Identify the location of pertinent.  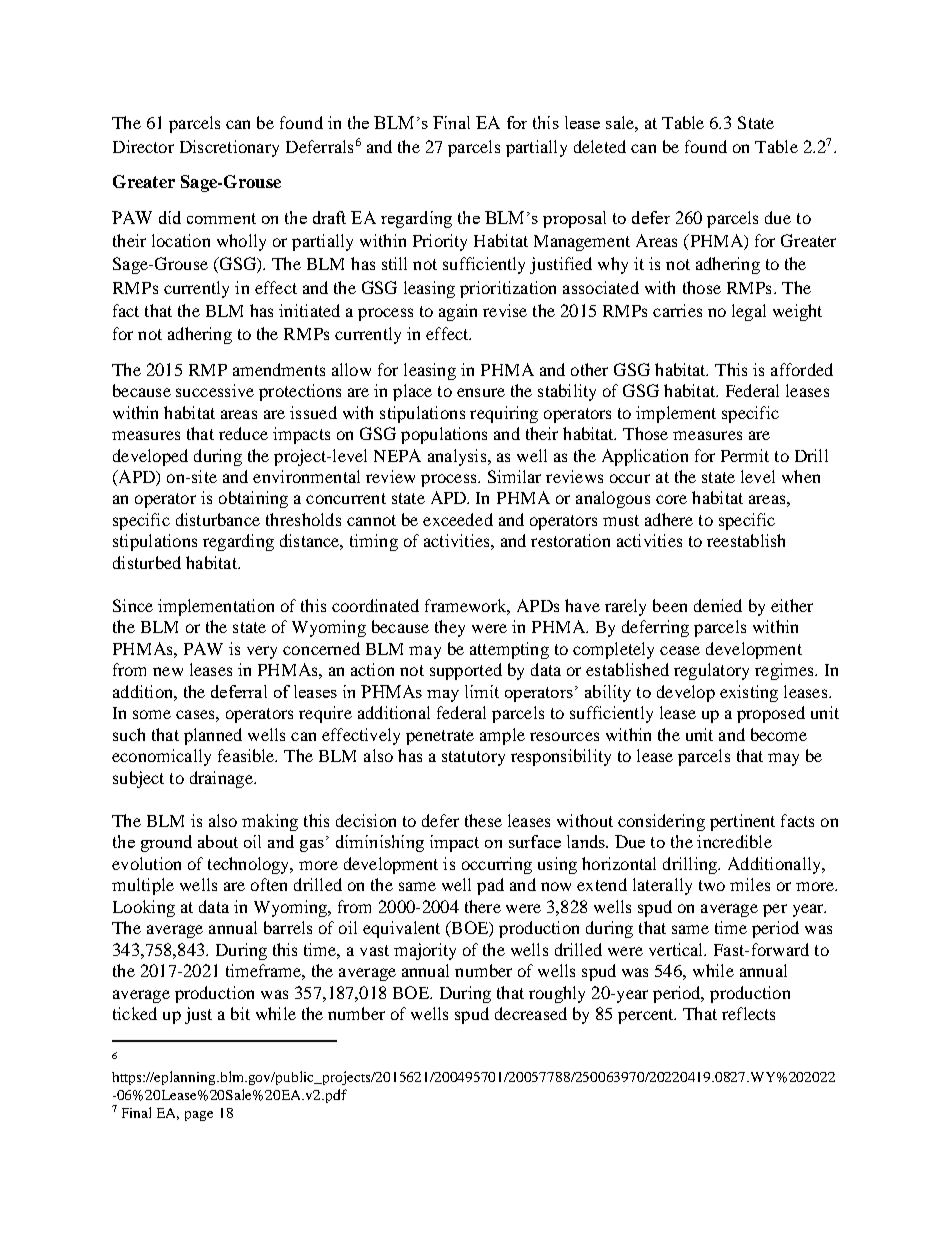
(742, 822).
